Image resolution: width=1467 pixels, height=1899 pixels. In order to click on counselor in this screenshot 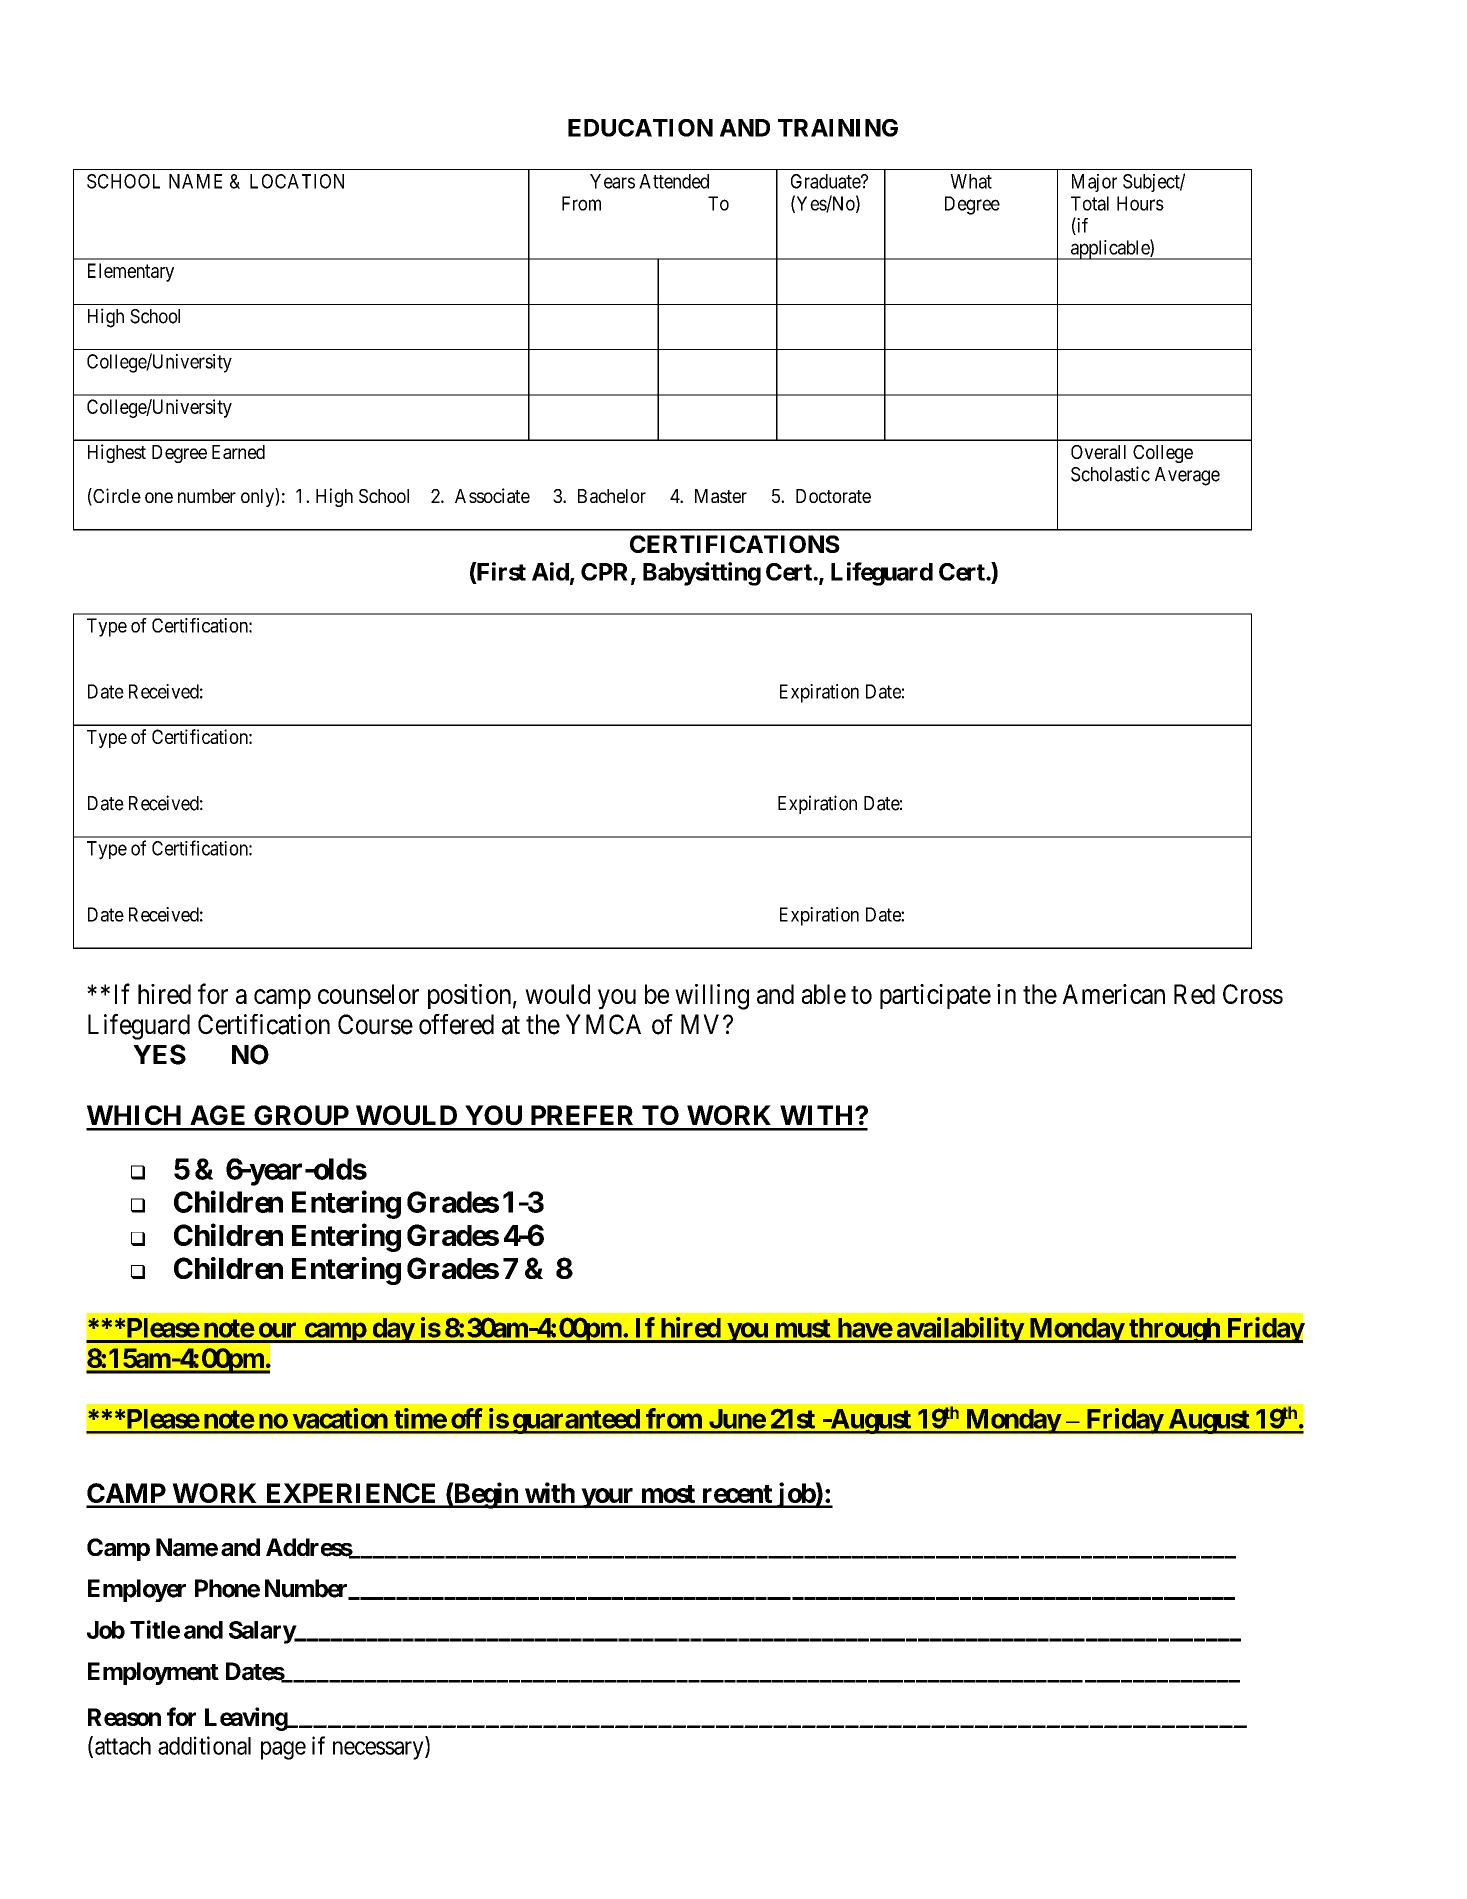, I will do `click(368, 994)`.
